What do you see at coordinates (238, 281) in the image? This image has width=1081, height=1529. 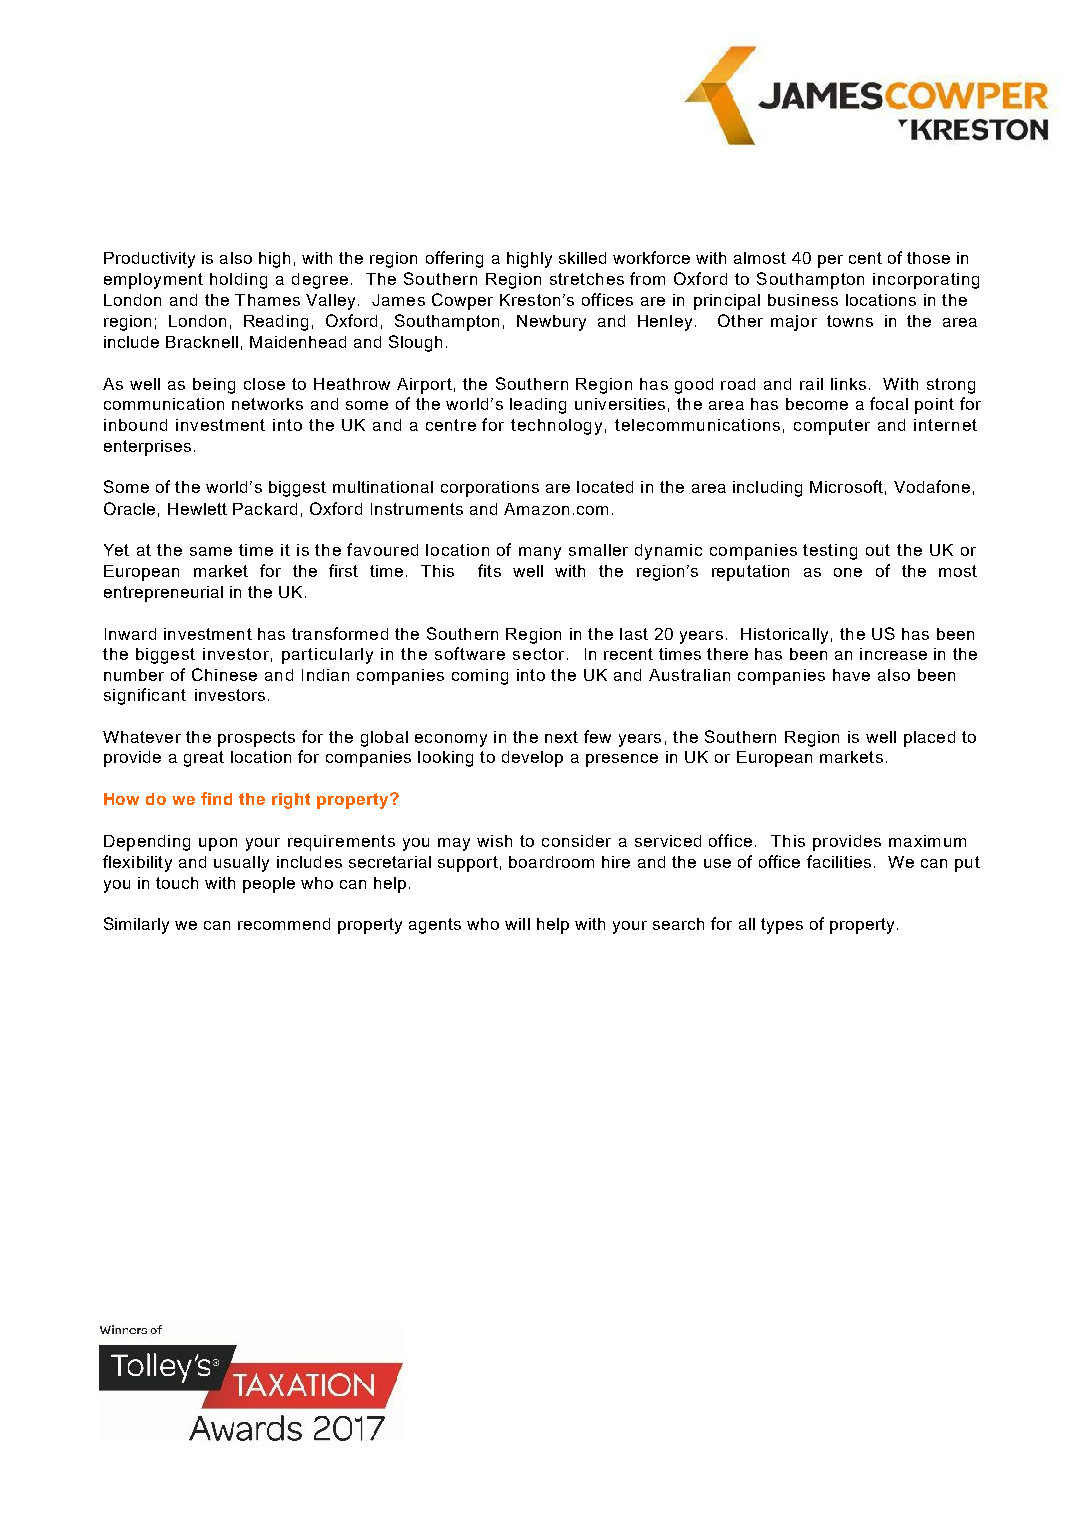 I see `holding` at bounding box center [238, 281].
